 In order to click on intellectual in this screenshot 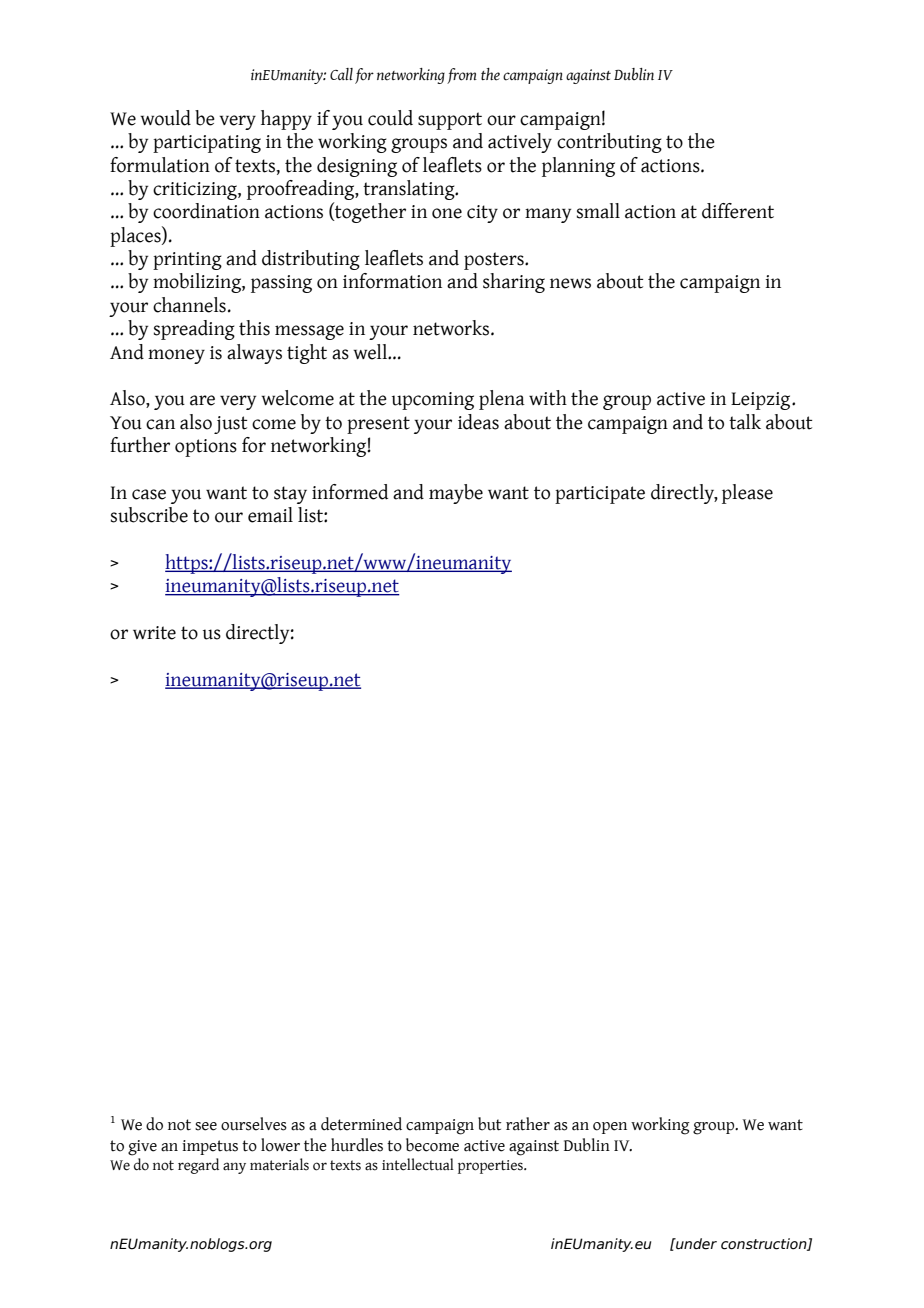, I will do `click(418, 1164)`.
